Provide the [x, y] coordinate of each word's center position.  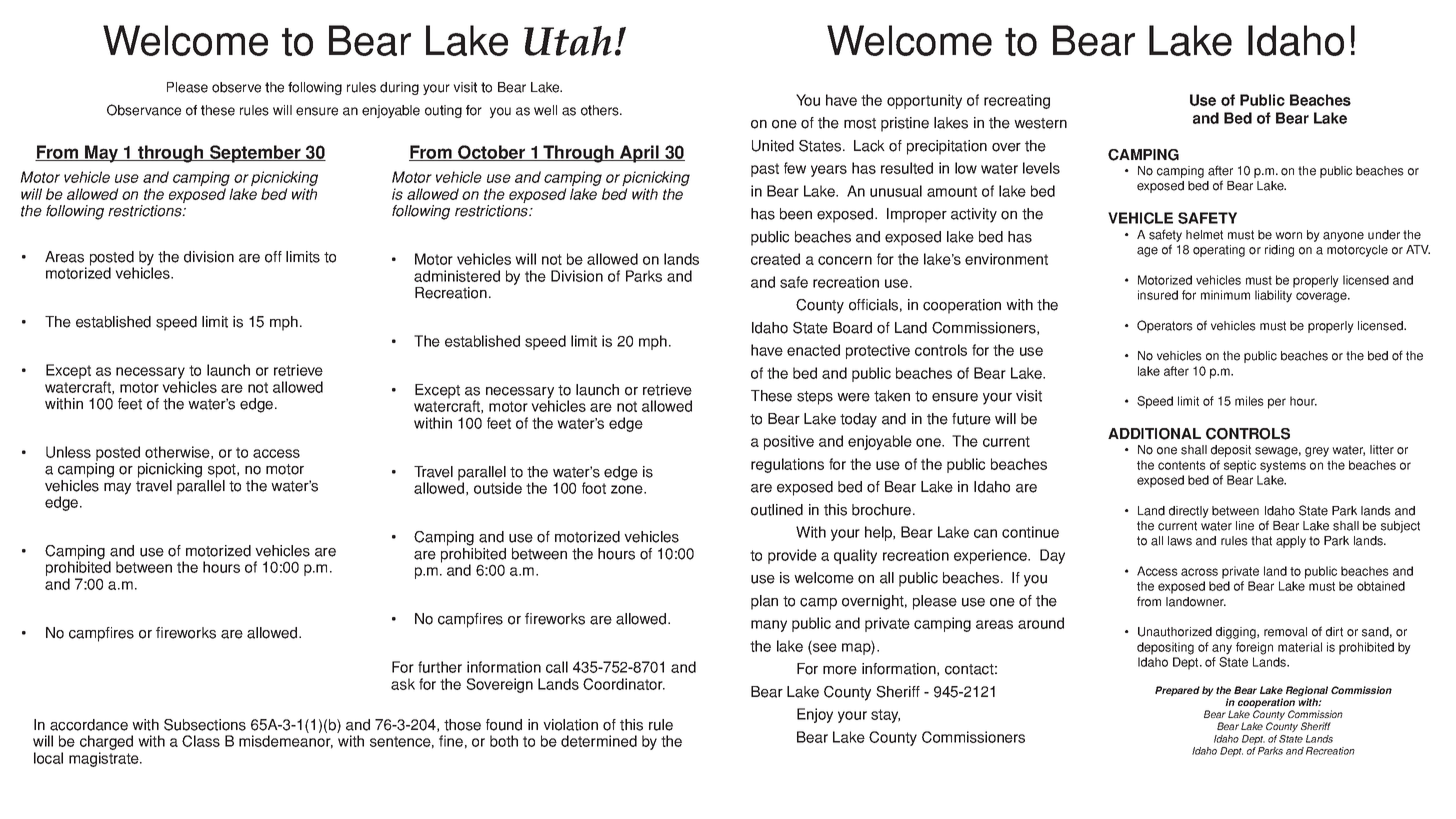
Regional [1307, 692]
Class [201, 741]
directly [1189, 512]
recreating [1017, 101]
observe [236, 87]
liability [1273, 296]
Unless [68, 452]
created [775, 259]
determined [599, 741]
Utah [568, 41]
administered [457, 276]
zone [628, 489]
